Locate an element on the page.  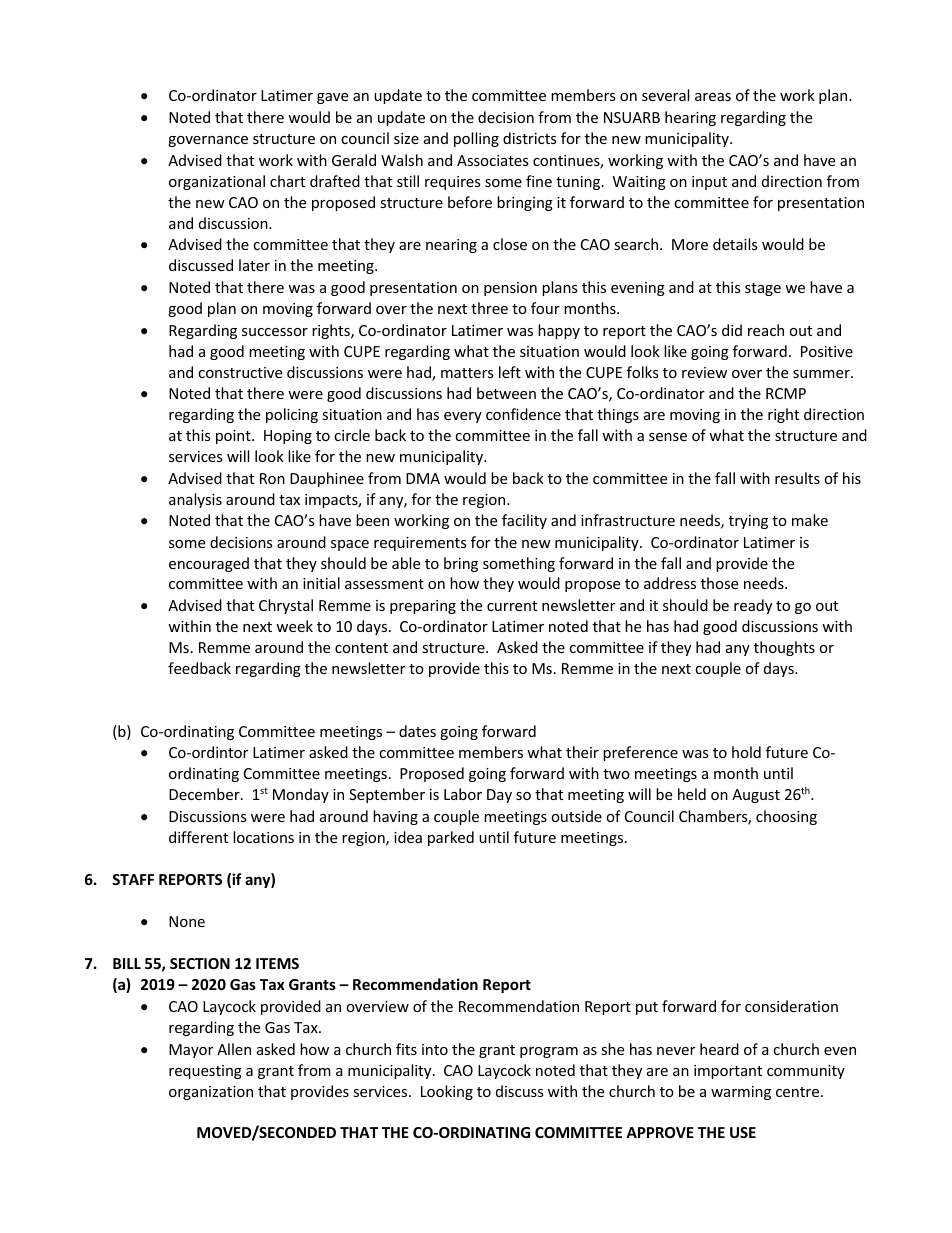
different is located at coordinates (198, 837).
